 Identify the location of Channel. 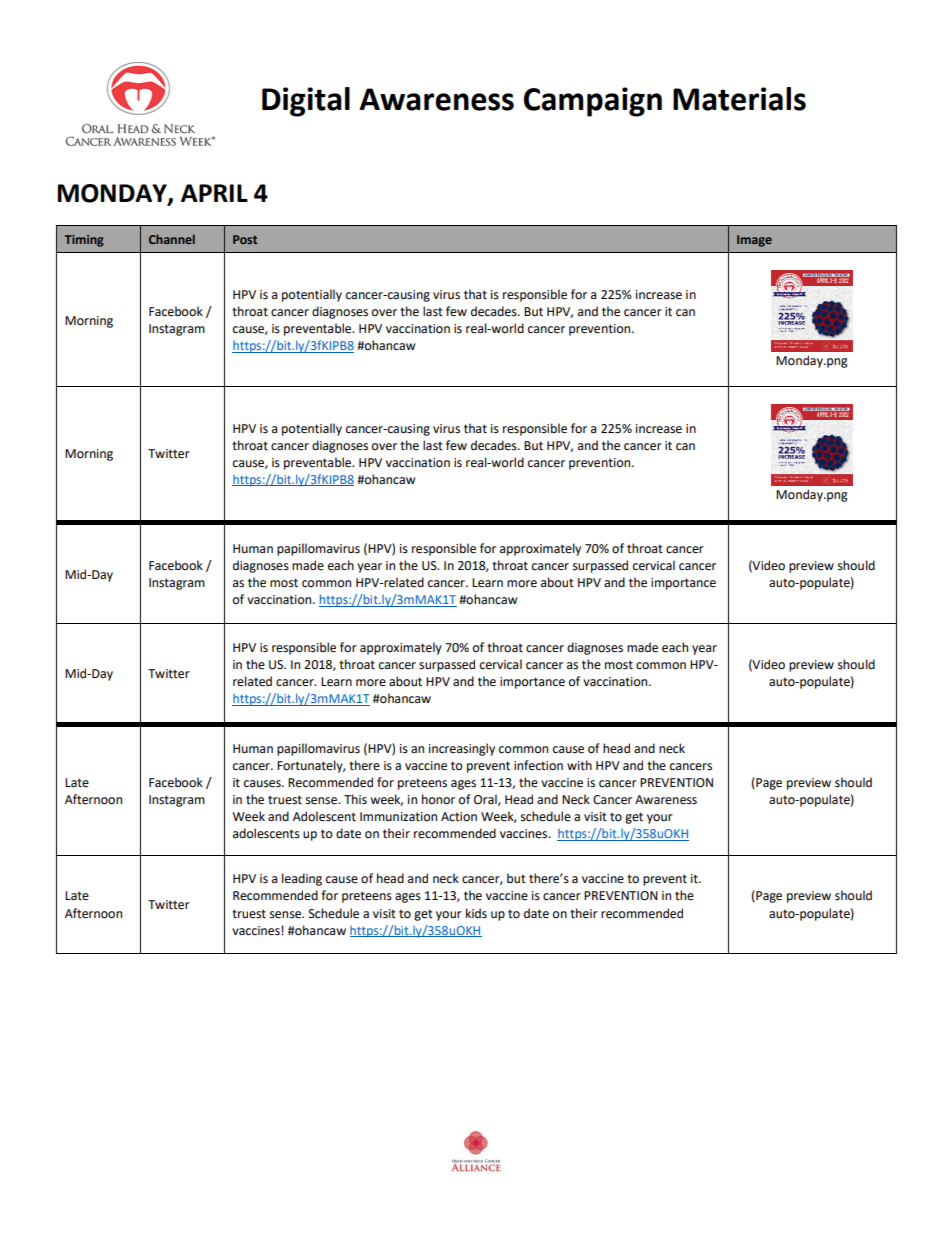
(172, 239).
